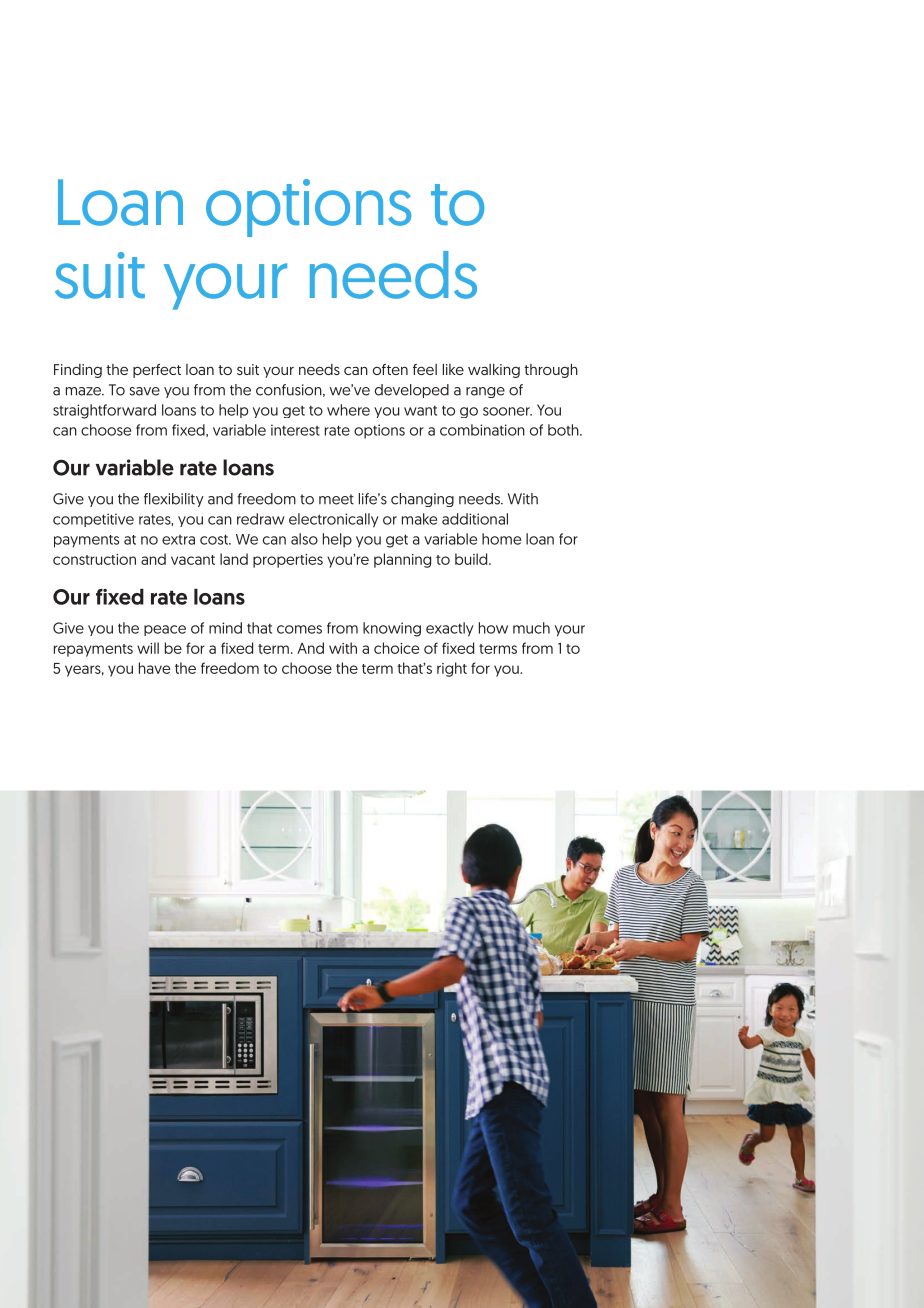  What do you see at coordinates (295, 430) in the image?
I see `interest` at bounding box center [295, 430].
